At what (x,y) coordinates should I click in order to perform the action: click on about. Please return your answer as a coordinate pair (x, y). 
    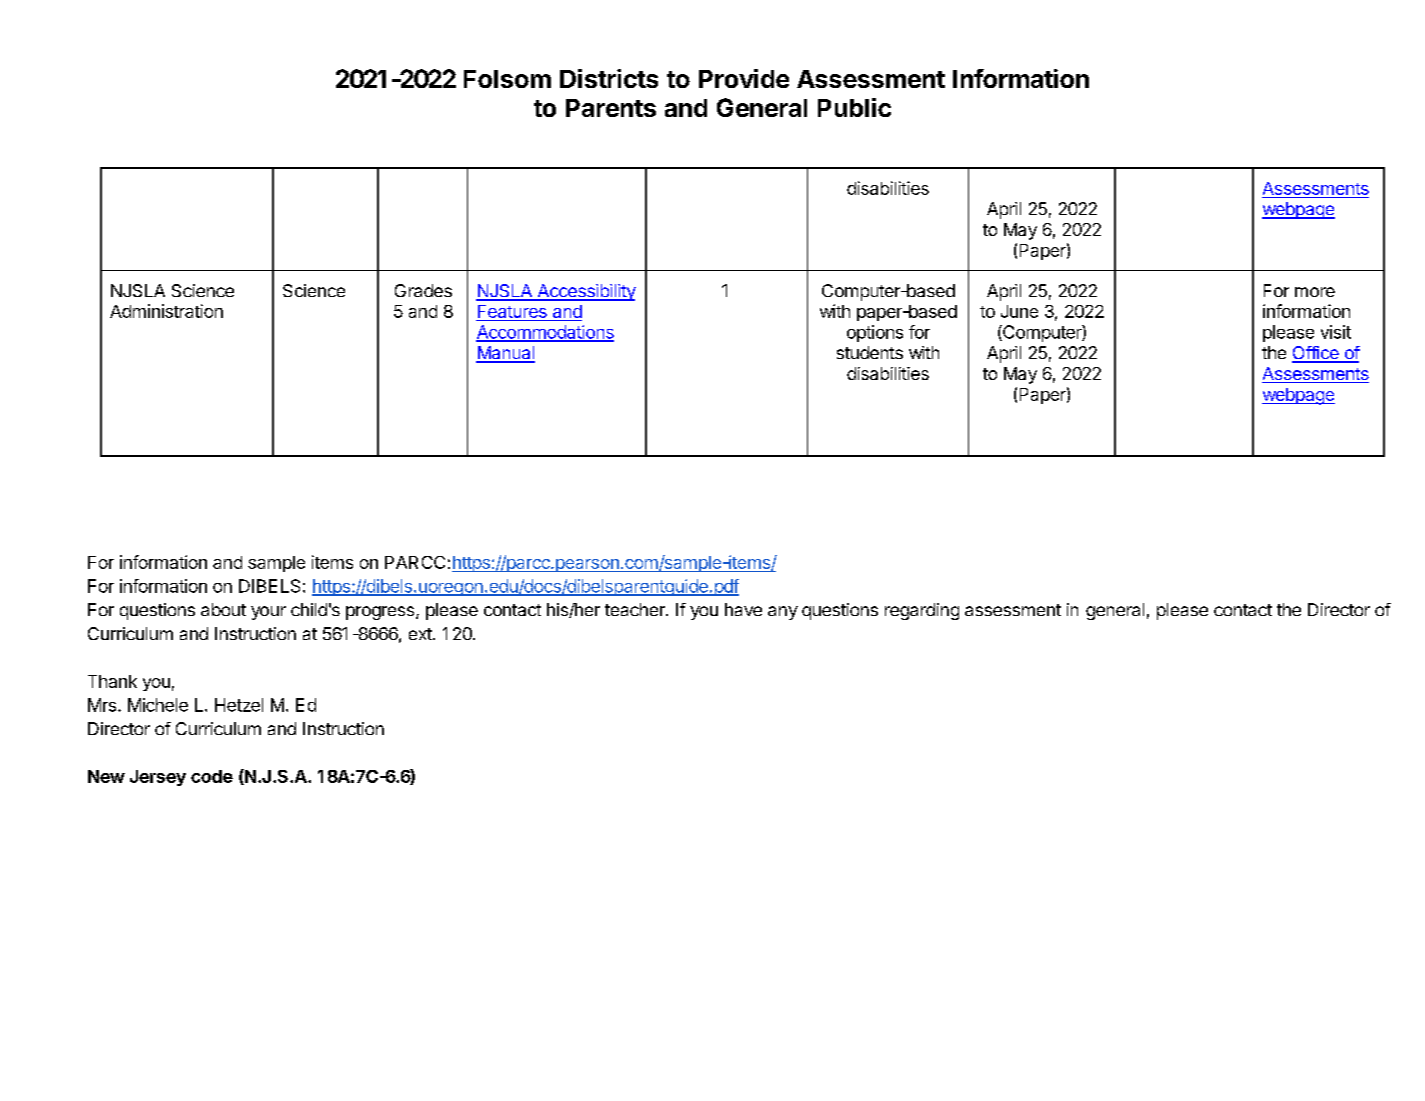
    Looking at the image, I should click on (223, 609).
